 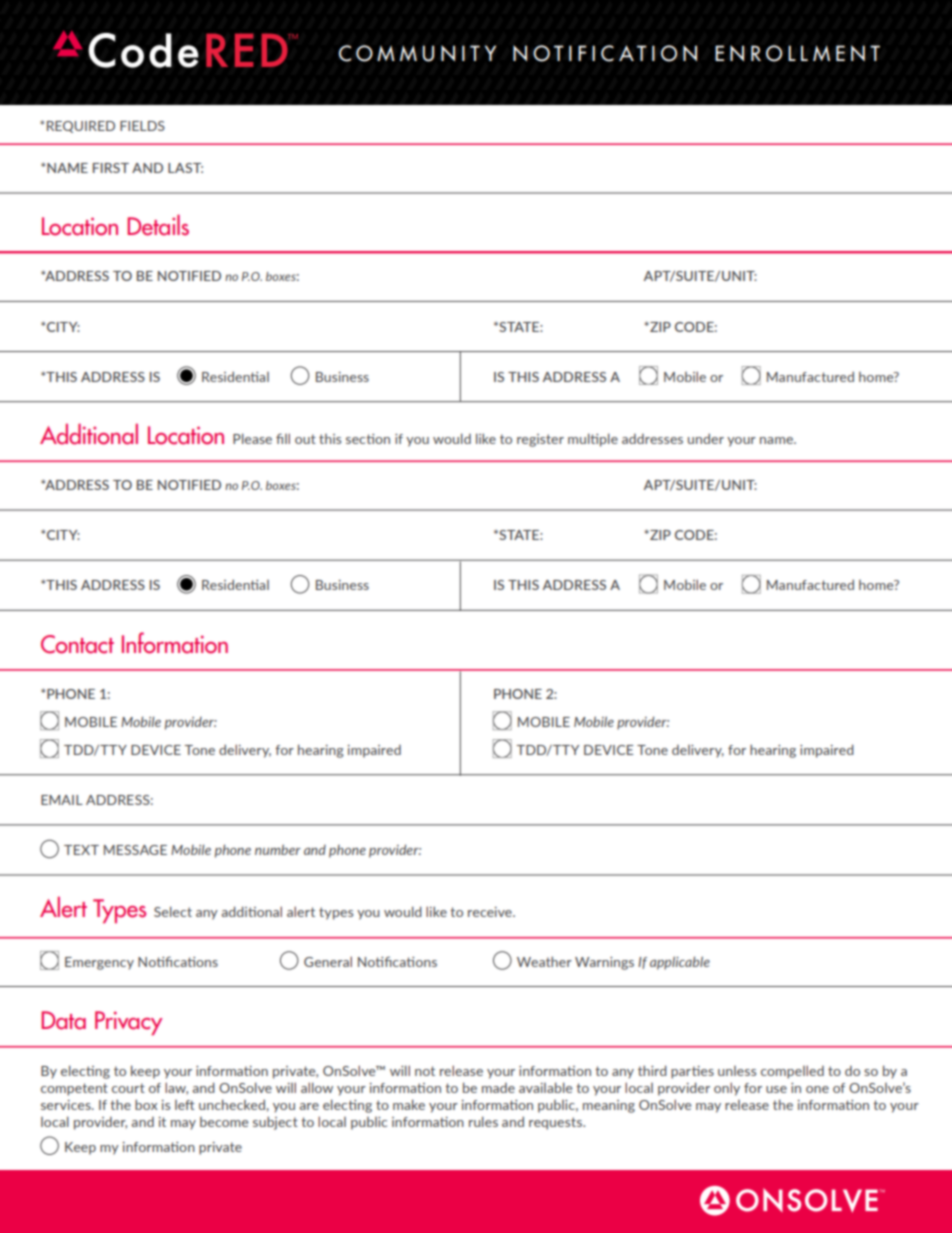 What do you see at coordinates (158, 225) in the image?
I see `Details` at bounding box center [158, 225].
